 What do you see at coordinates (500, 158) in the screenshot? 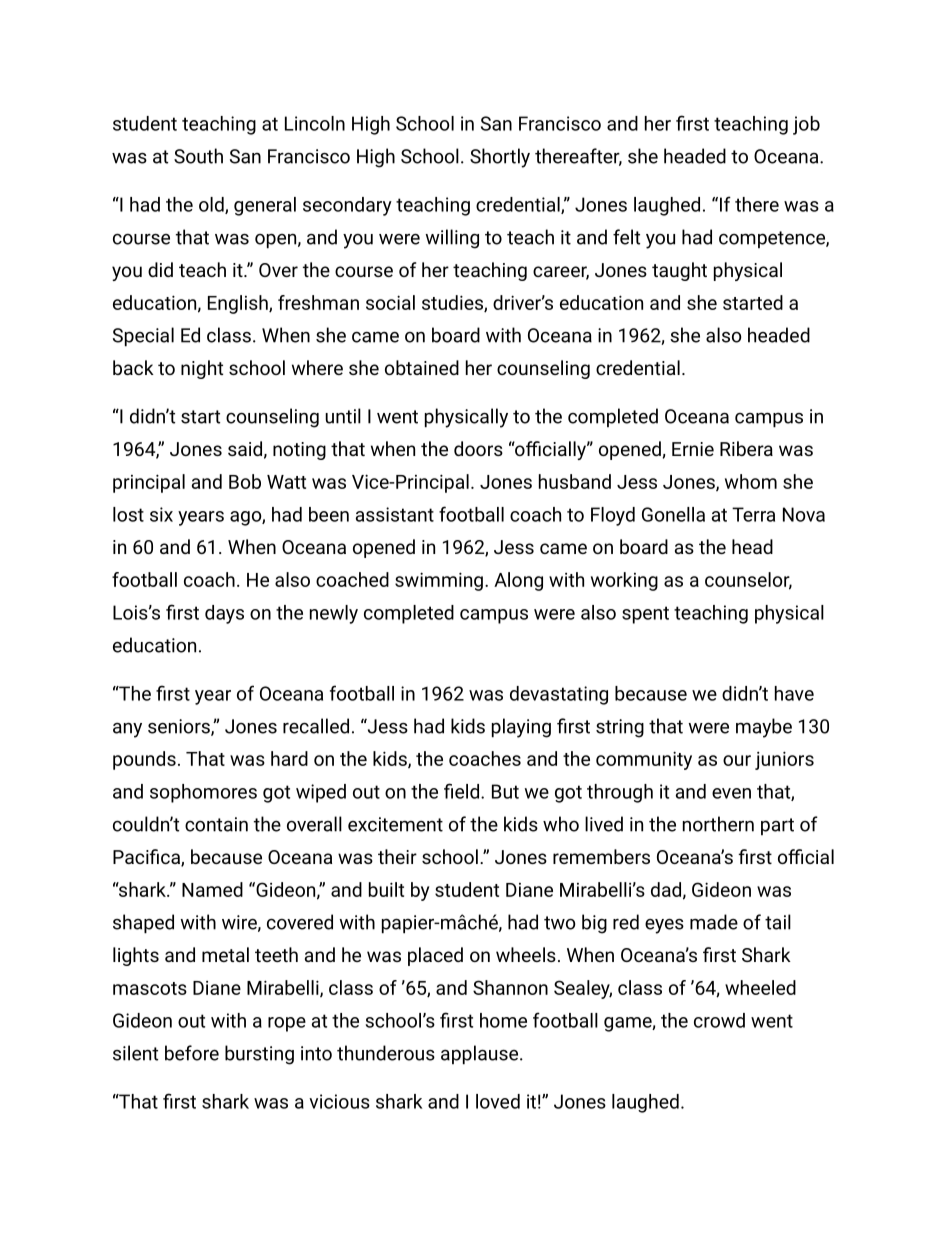
I see `Shortly` at bounding box center [500, 158].
